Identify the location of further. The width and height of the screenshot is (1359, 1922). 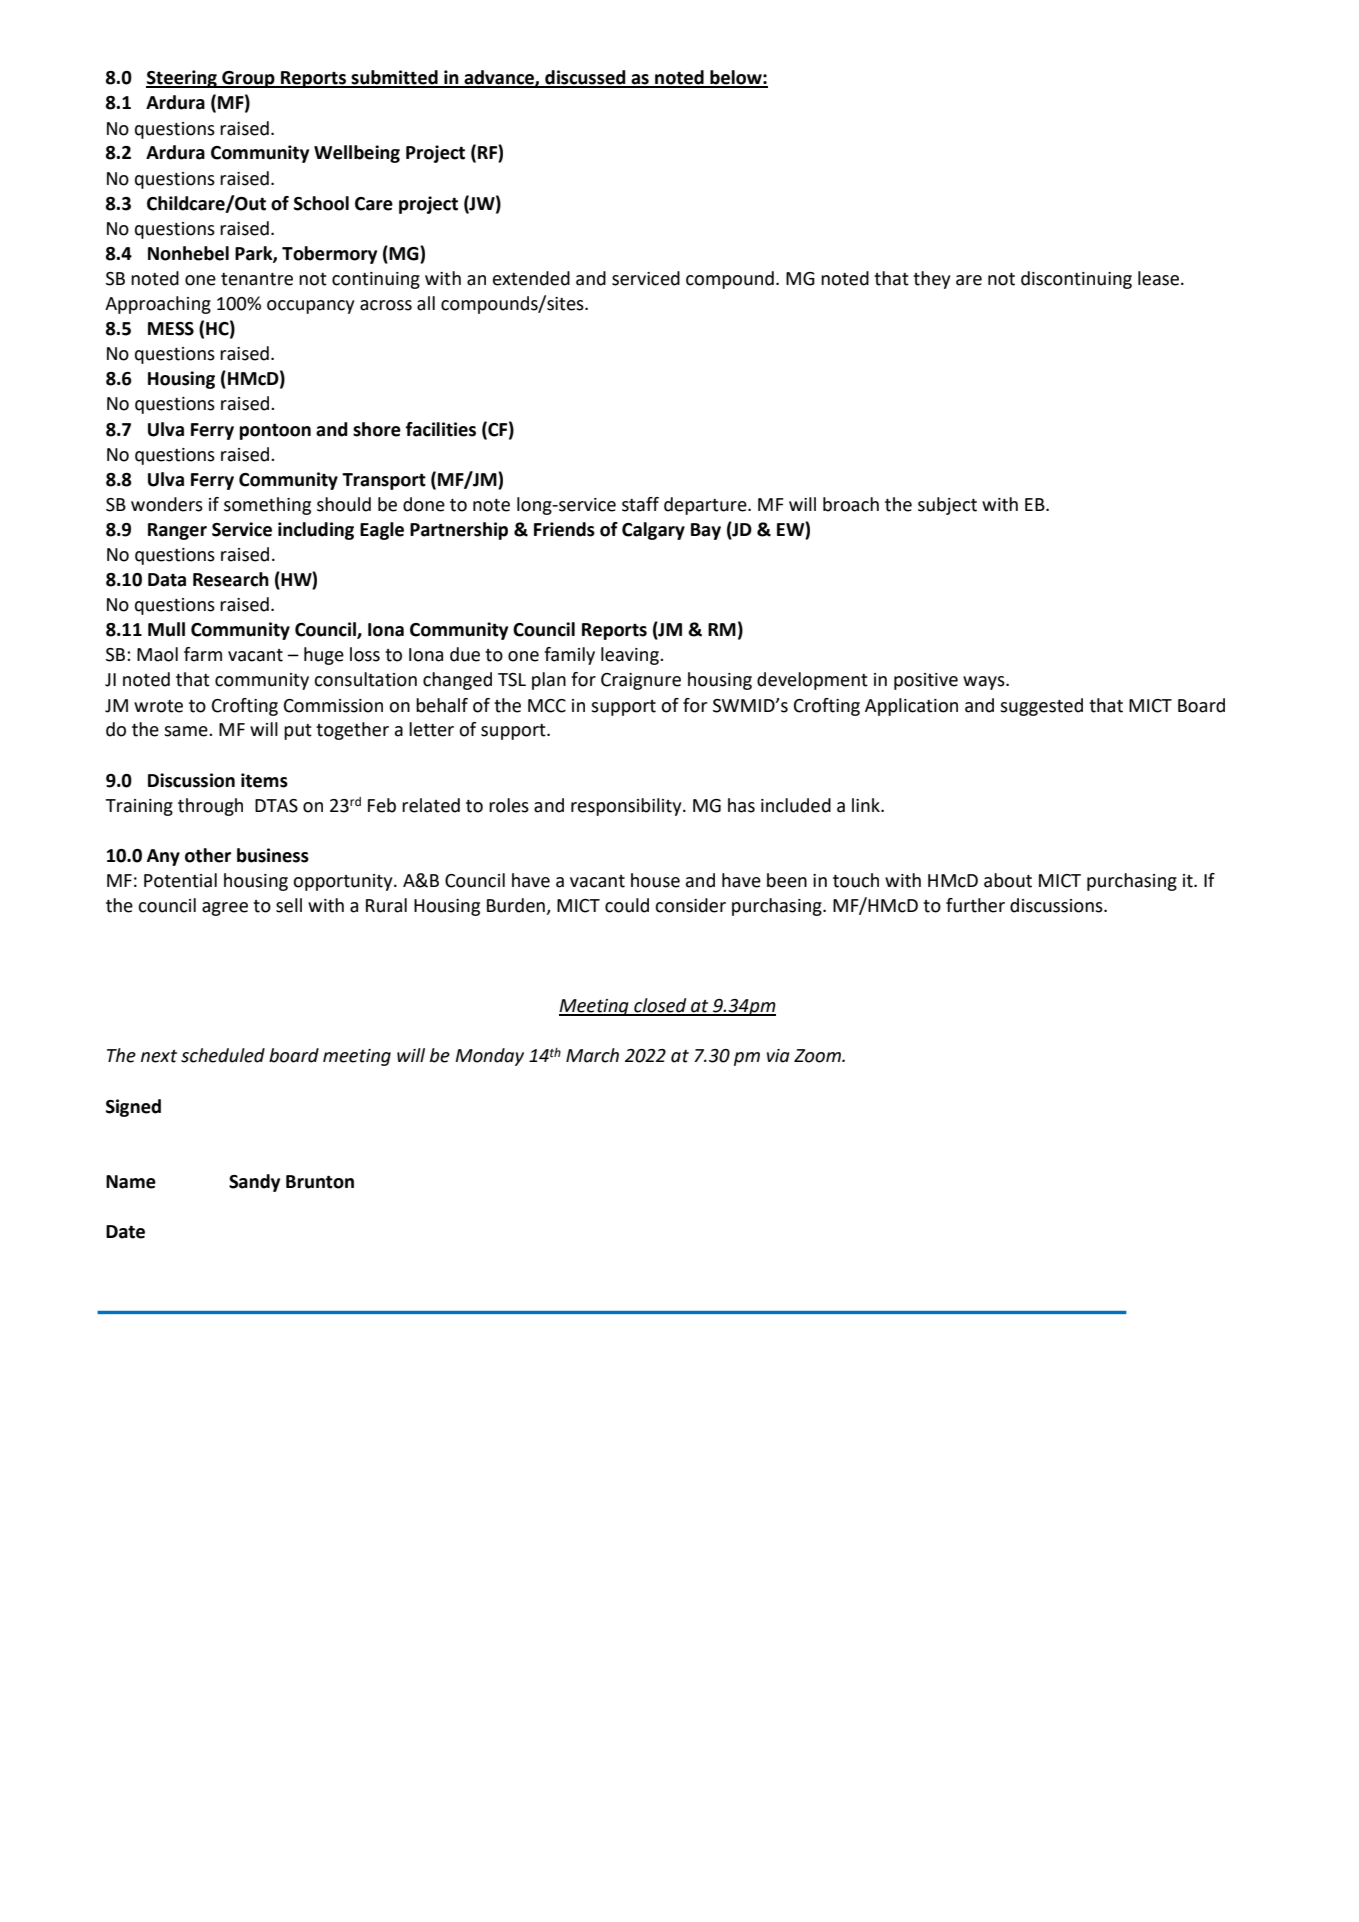
(975, 905).
